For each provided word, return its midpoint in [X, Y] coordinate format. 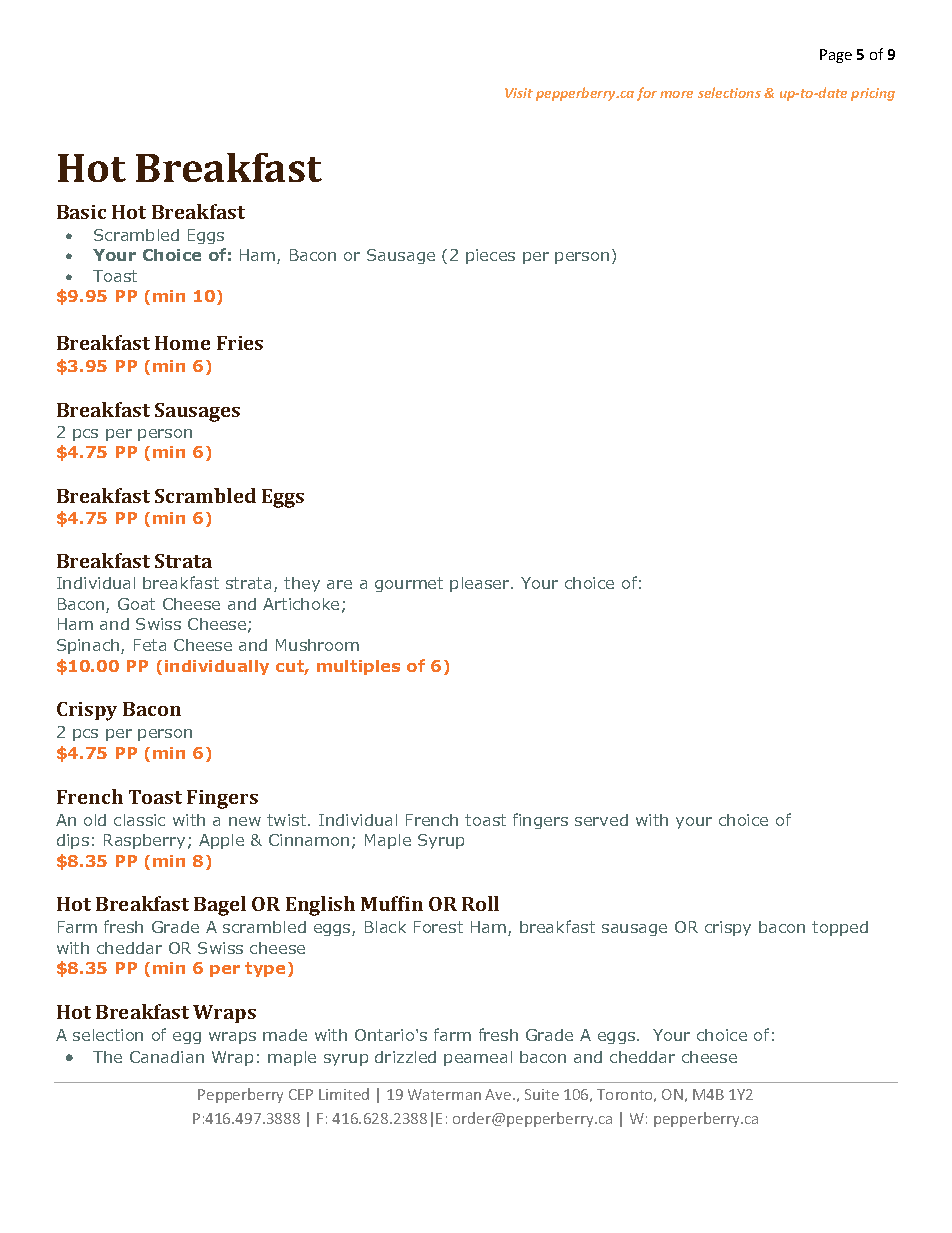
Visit [519, 93]
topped [840, 928]
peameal [478, 1058]
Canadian [167, 1057]
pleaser [481, 584]
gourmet [409, 584]
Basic [81, 212]
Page [836, 56]
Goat [136, 604]
